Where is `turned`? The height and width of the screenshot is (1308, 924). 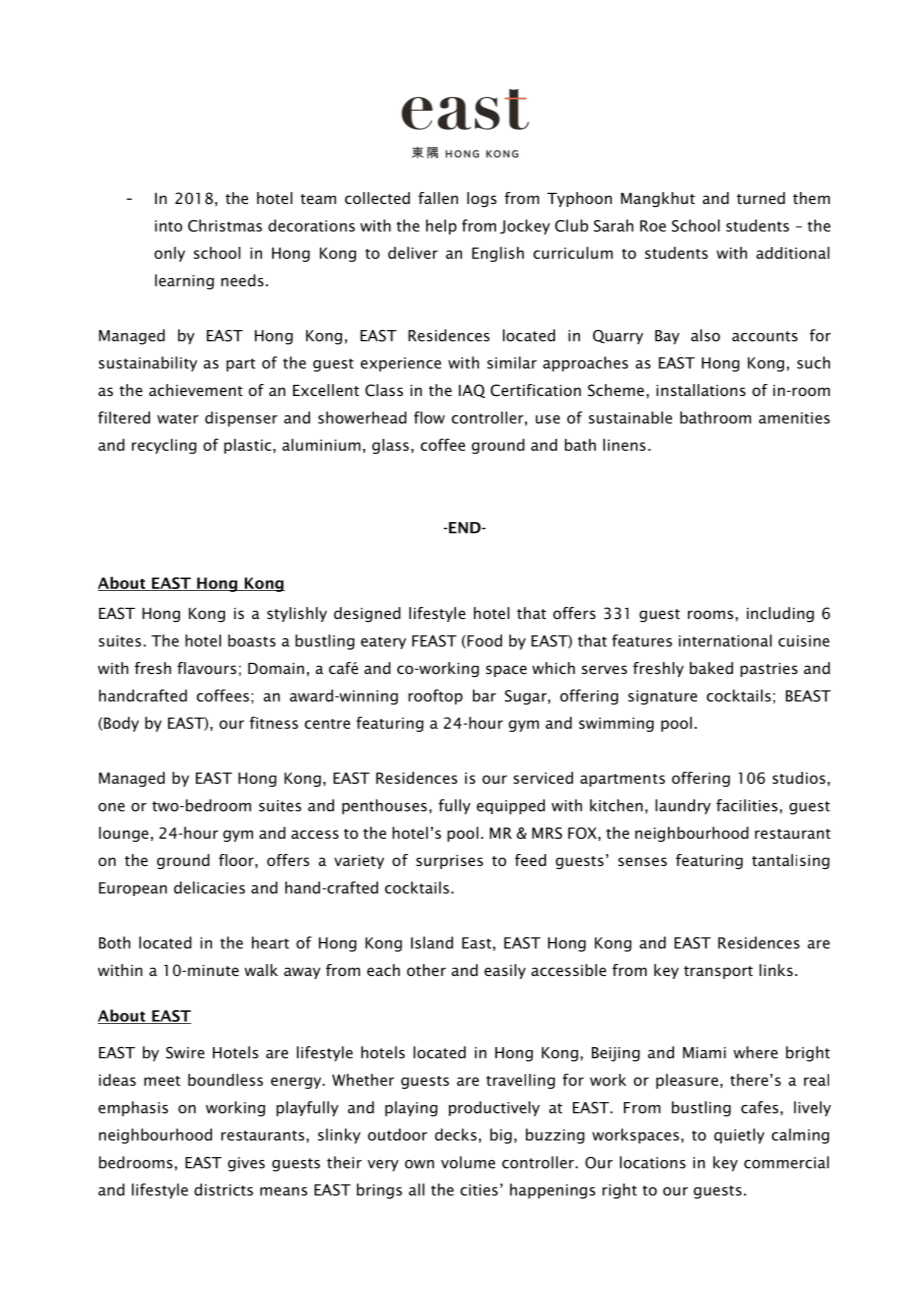 turned is located at coordinates (761, 198).
